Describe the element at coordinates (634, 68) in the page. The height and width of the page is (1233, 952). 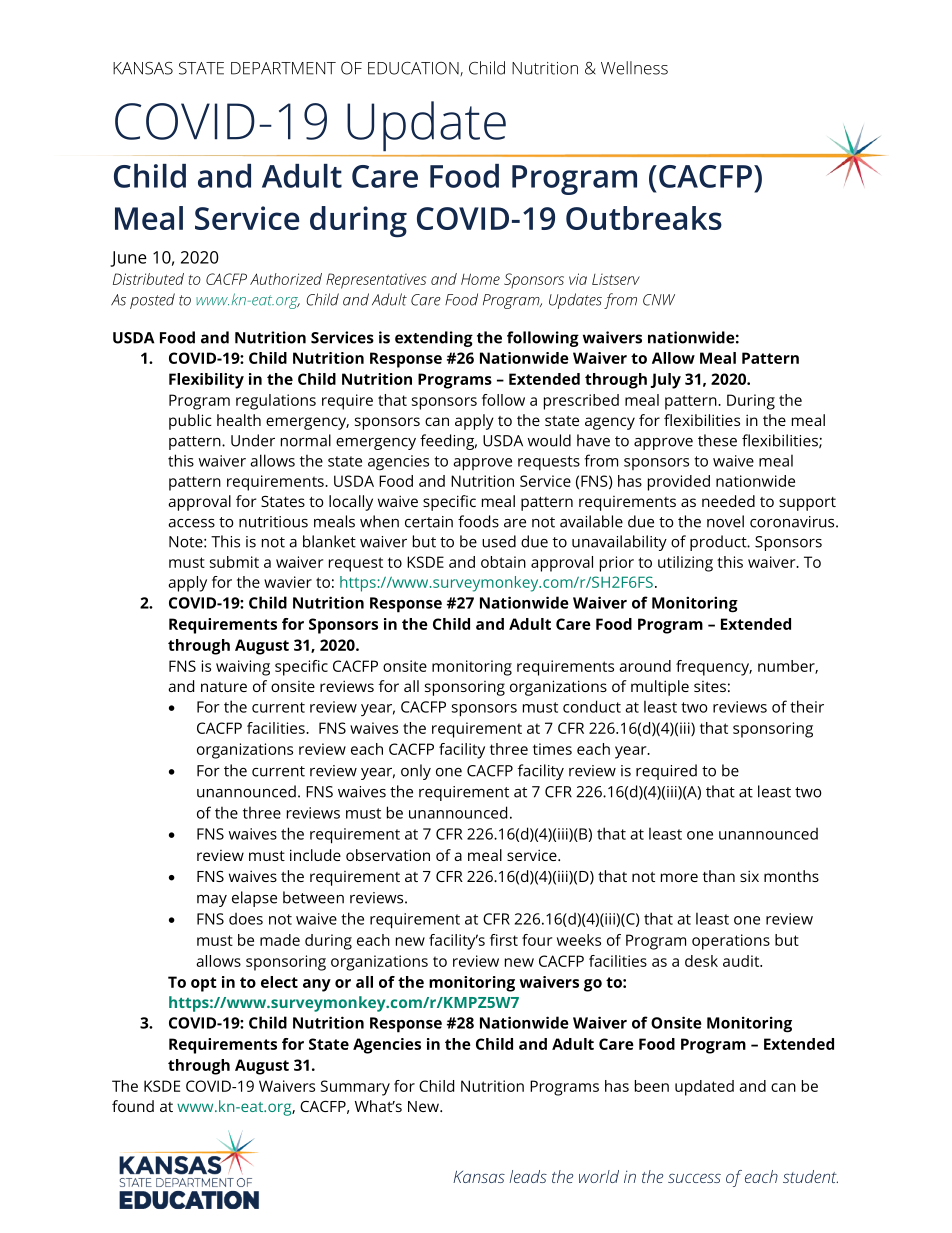
I see `Wellness` at that location.
